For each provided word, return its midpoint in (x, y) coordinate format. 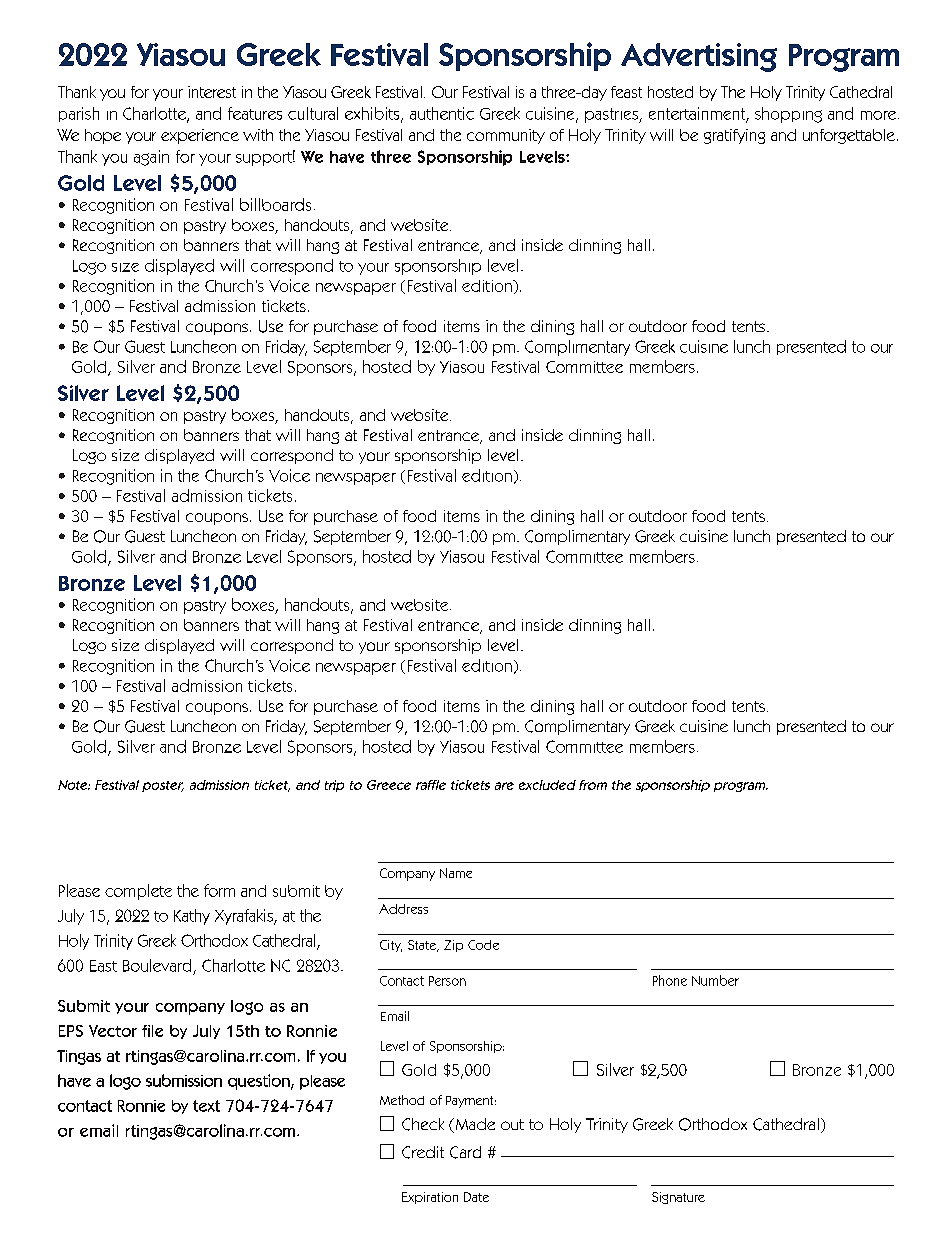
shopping (788, 115)
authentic (442, 113)
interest (212, 92)
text (206, 1106)
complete (138, 892)
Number (715, 980)
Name (456, 873)
